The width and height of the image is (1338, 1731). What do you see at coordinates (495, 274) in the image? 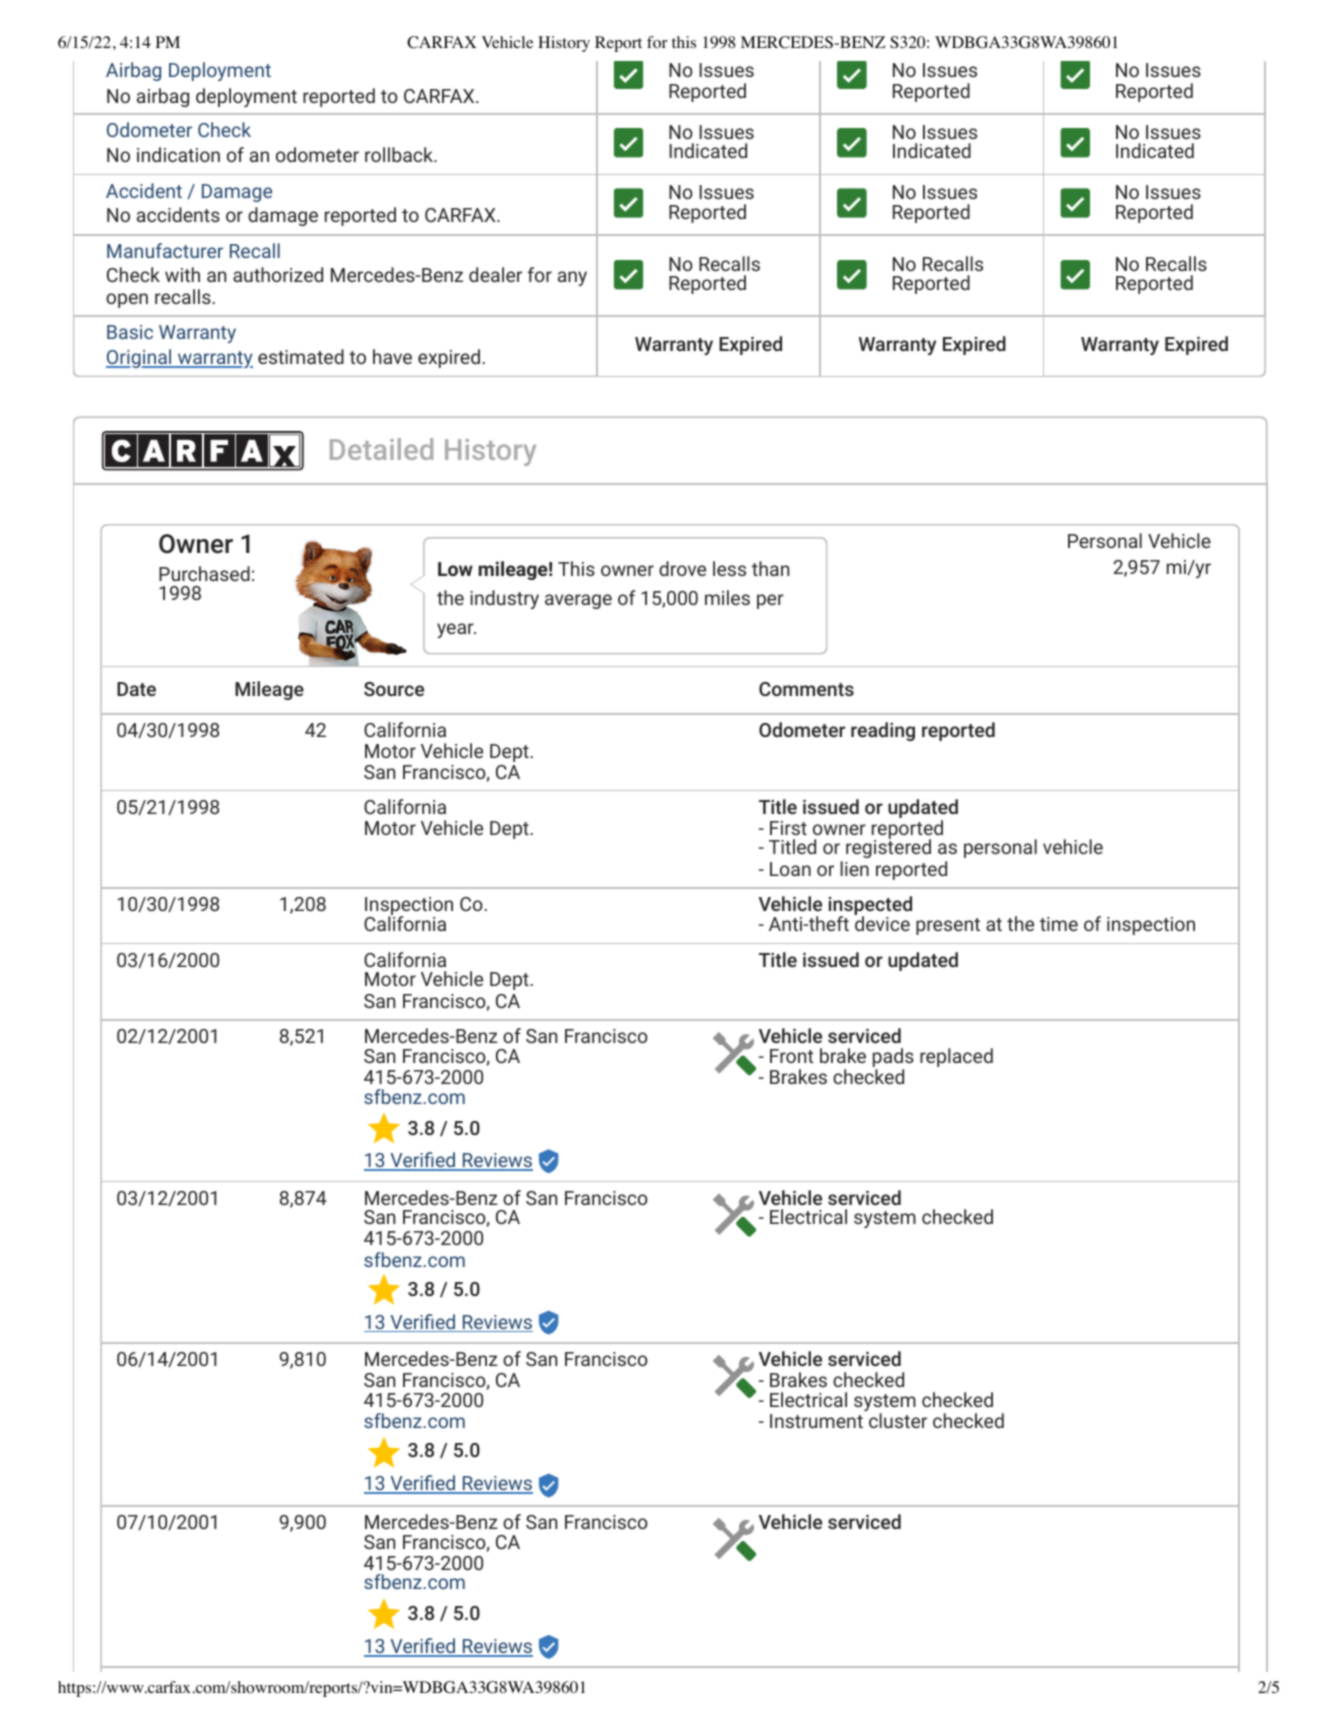
I see `dealer` at bounding box center [495, 274].
